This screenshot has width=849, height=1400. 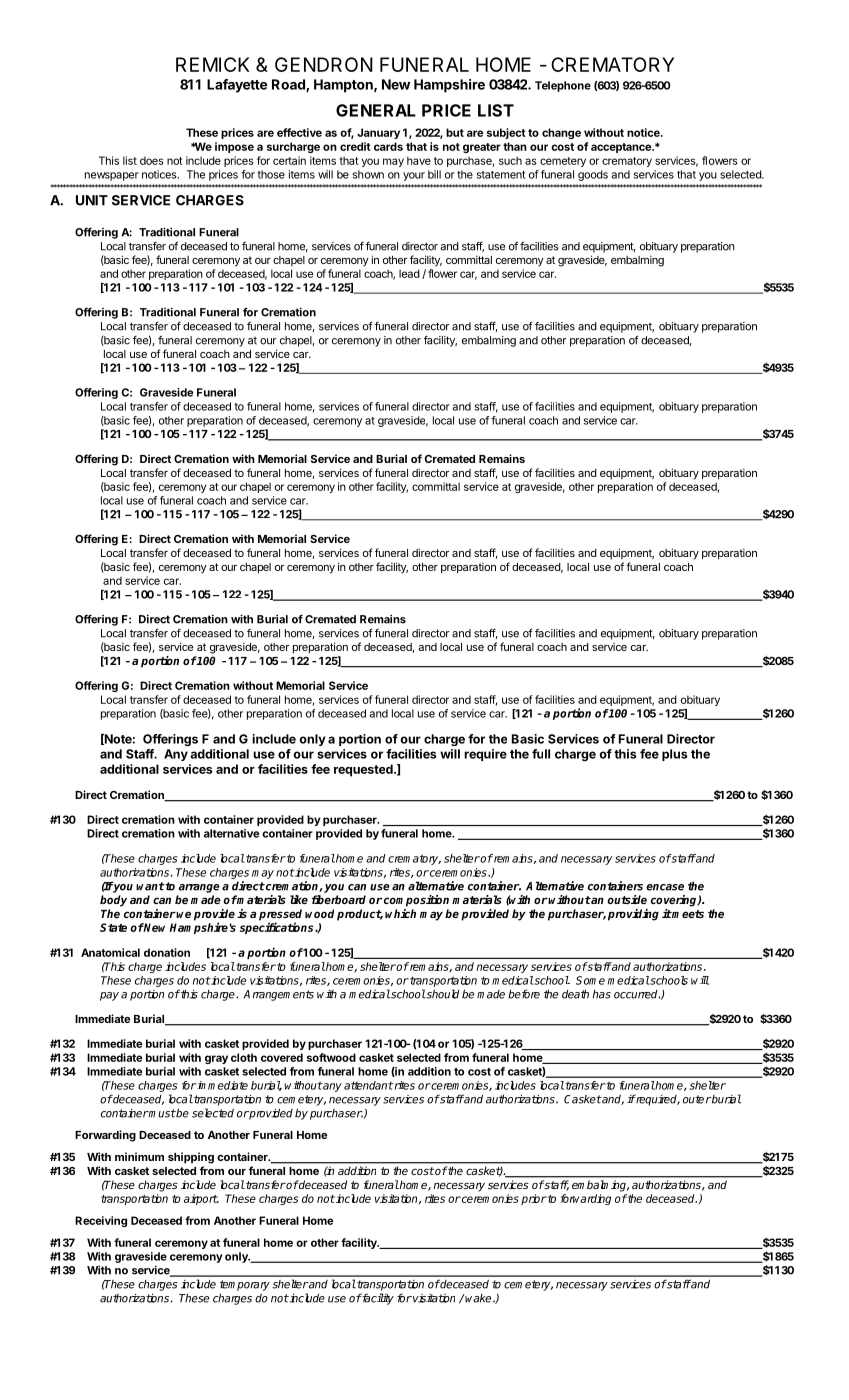 I want to click on does, so click(x=152, y=160).
